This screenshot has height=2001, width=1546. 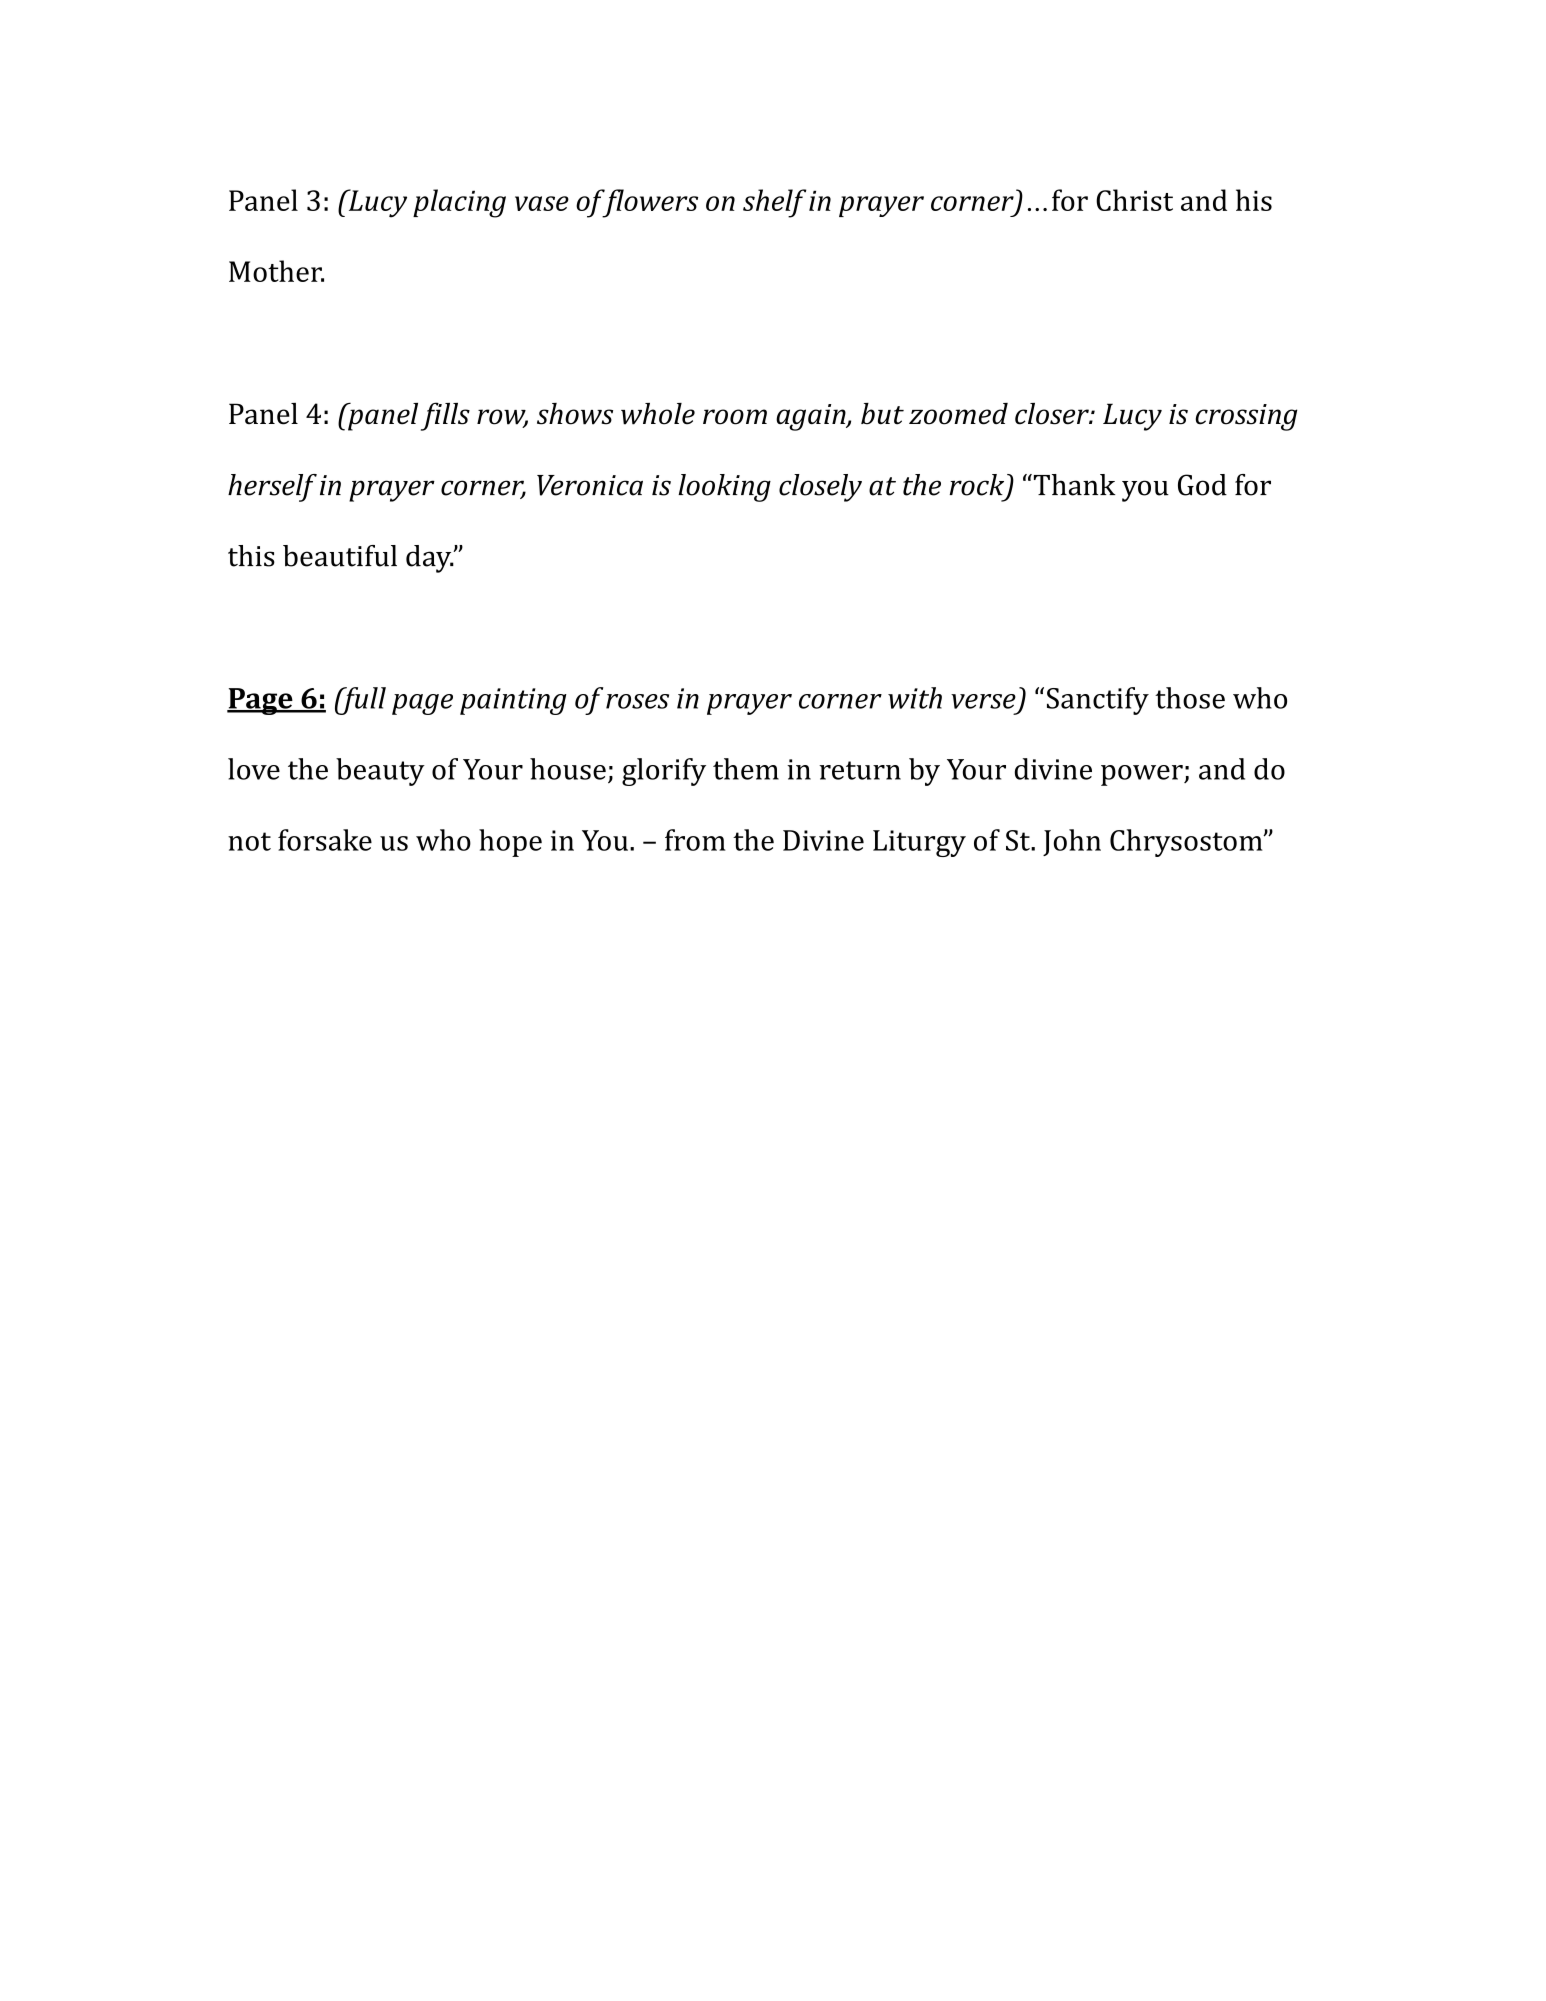 What do you see at coordinates (459, 203) in the screenshot?
I see `placing` at bounding box center [459, 203].
